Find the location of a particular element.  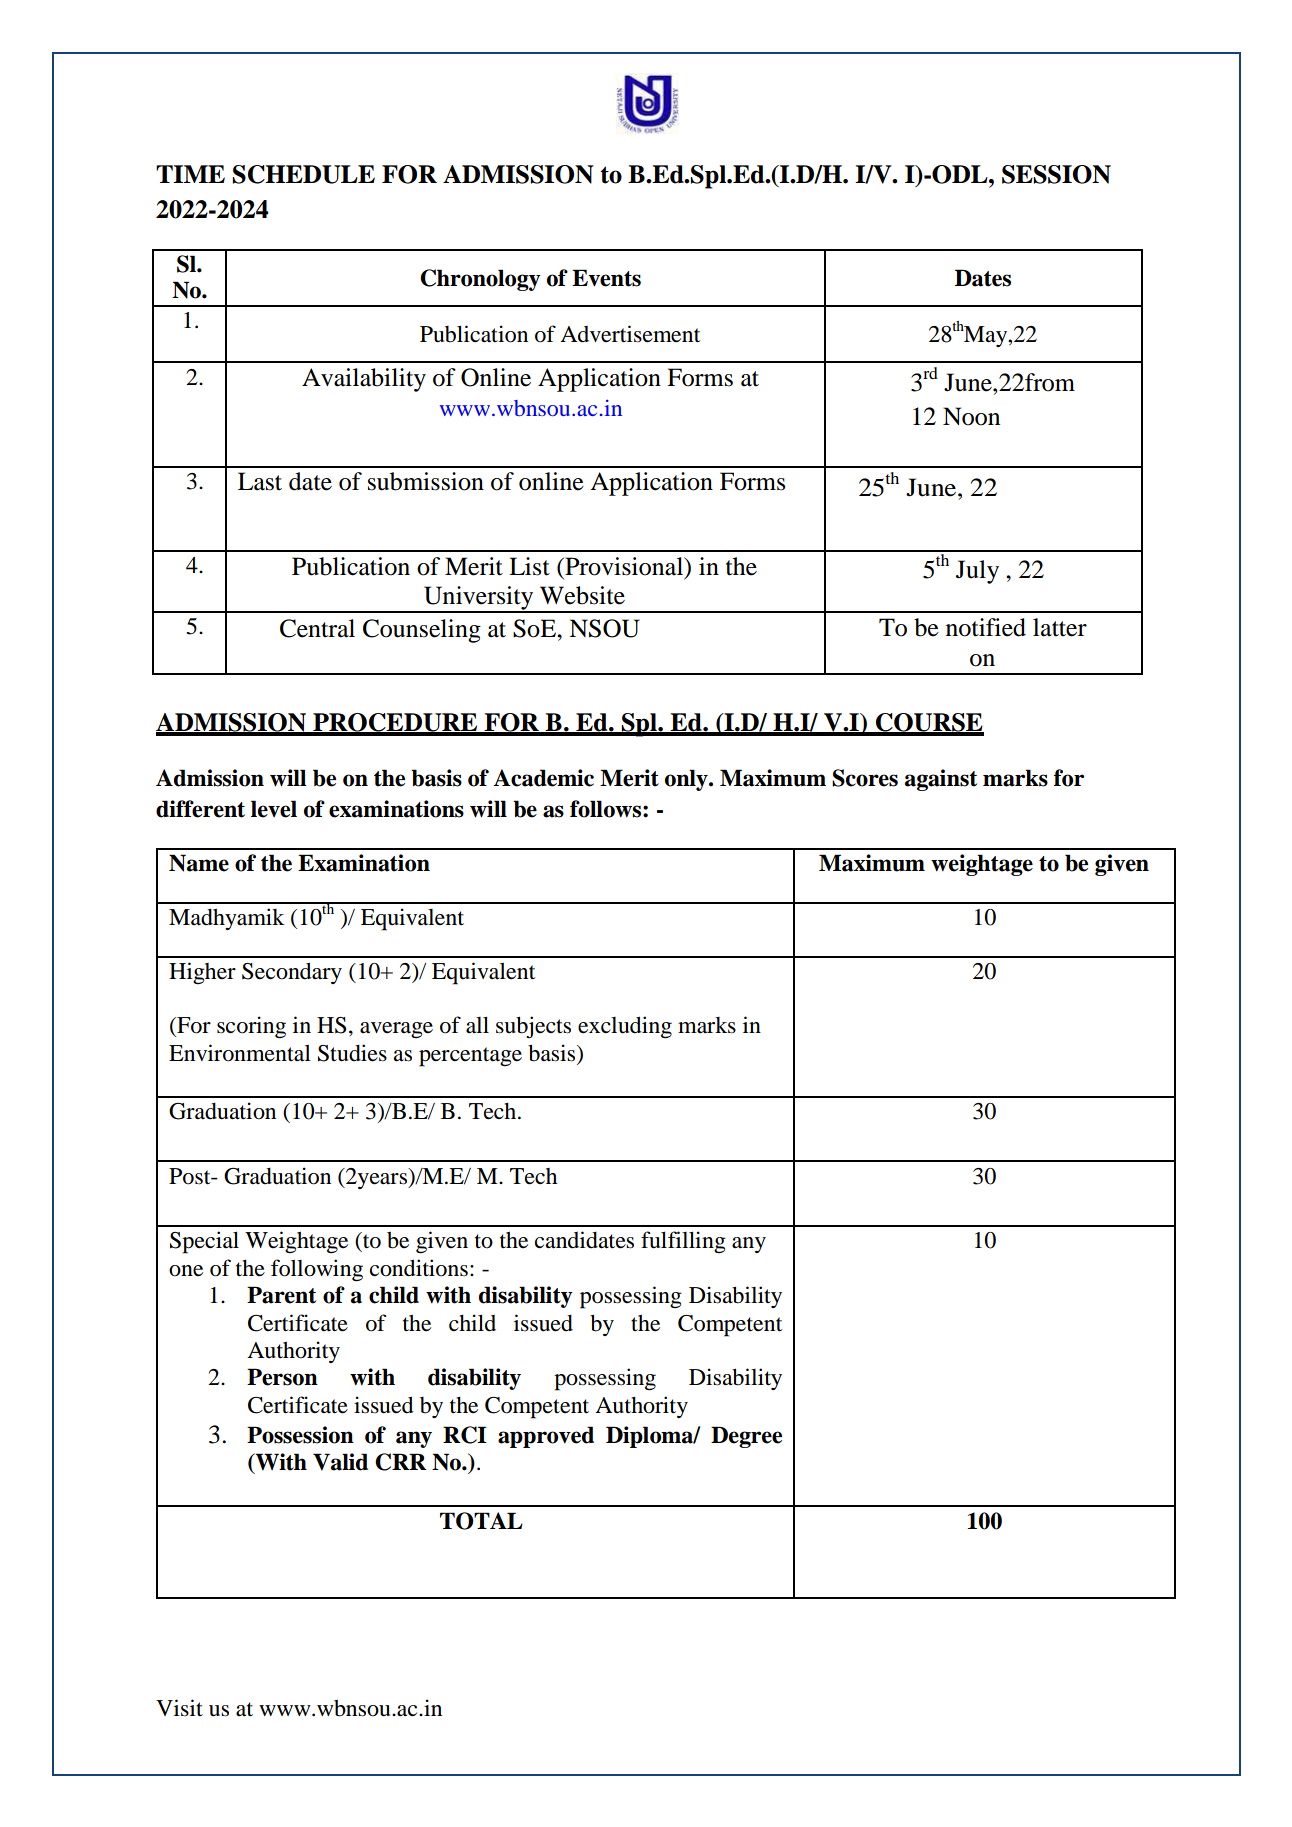

July is located at coordinates (977, 572).
